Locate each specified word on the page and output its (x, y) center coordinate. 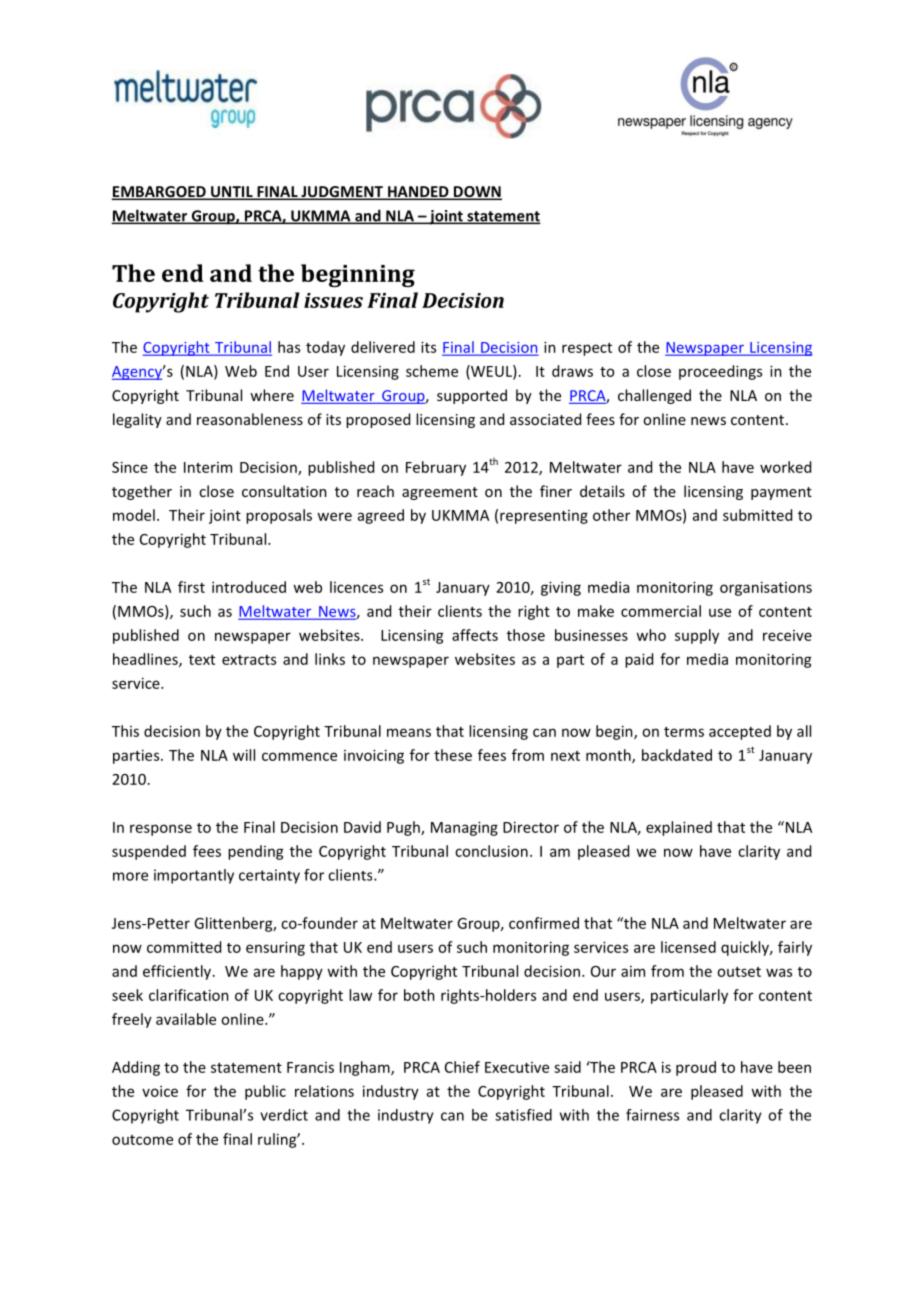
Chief (462, 1067)
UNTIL (232, 193)
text (202, 660)
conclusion (491, 851)
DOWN (477, 193)
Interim (208, 467)
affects (475, 635)
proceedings (720, 372)
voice (160, 1091)
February (436, 468)
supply (697, 636)
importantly (194, 876)
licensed (688, 947)
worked (785, 467)
